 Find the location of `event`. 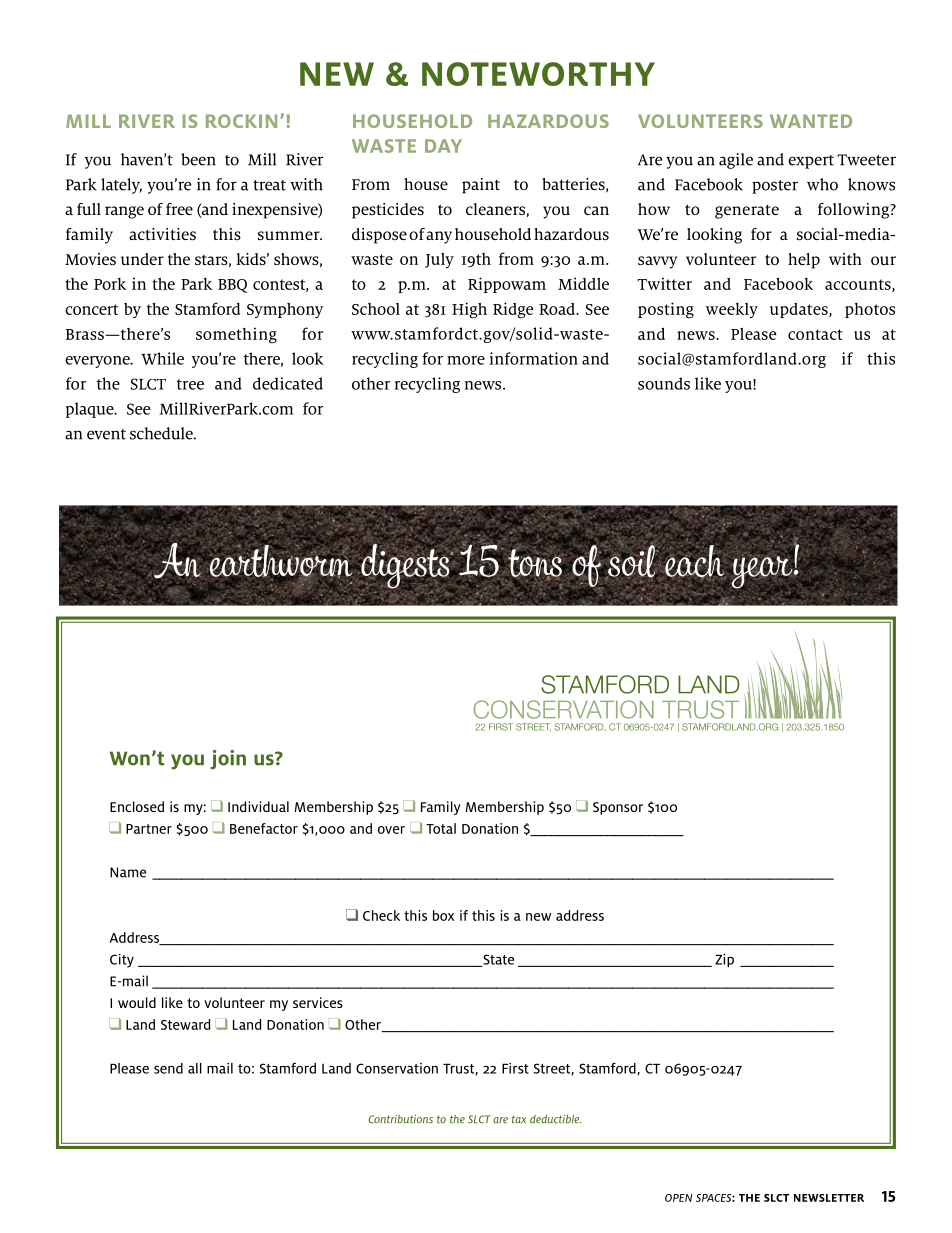

event is located at coordinates (106, 434).
